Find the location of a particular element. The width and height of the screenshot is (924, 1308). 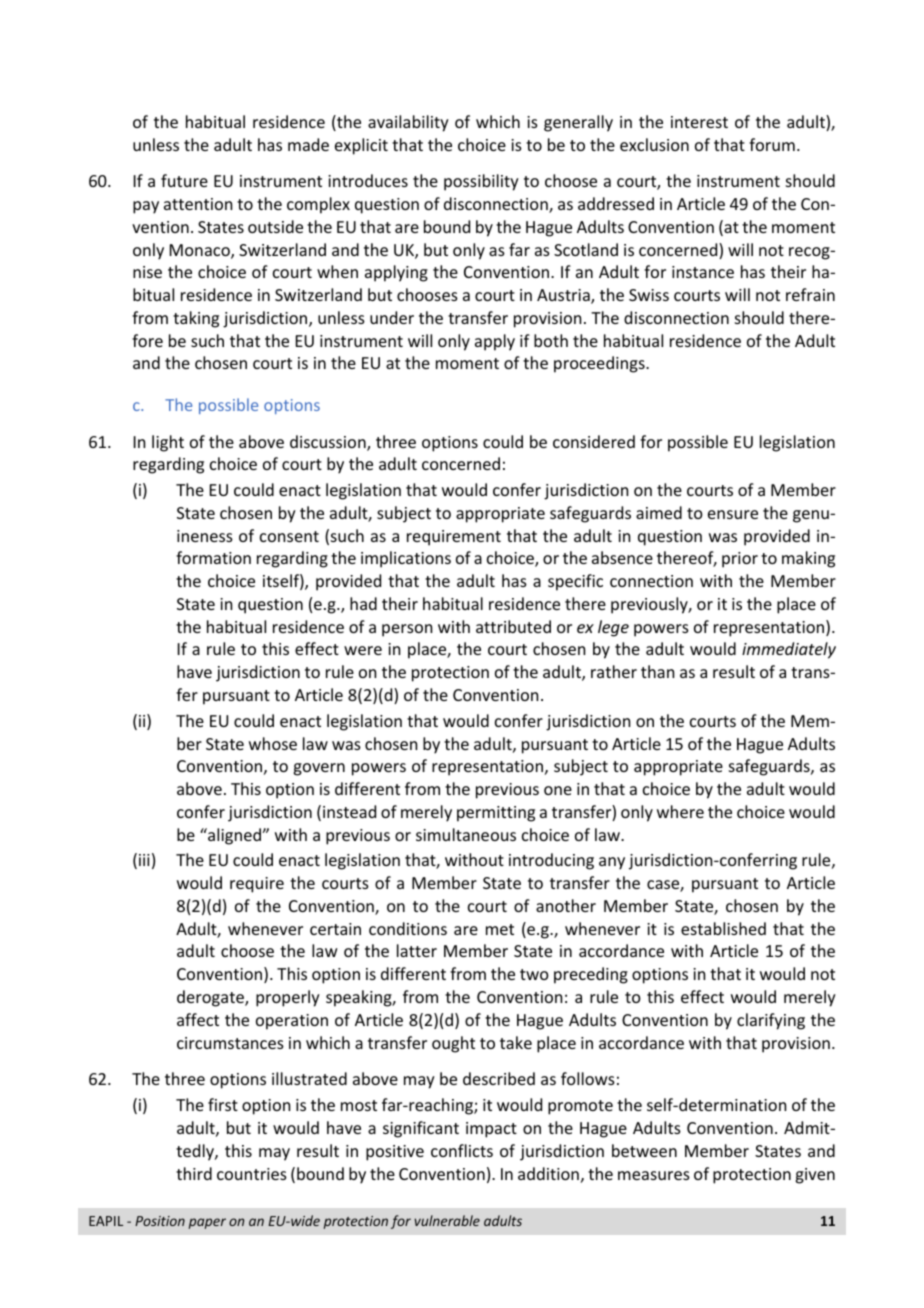

whose is located at coordinates (273, 743).
